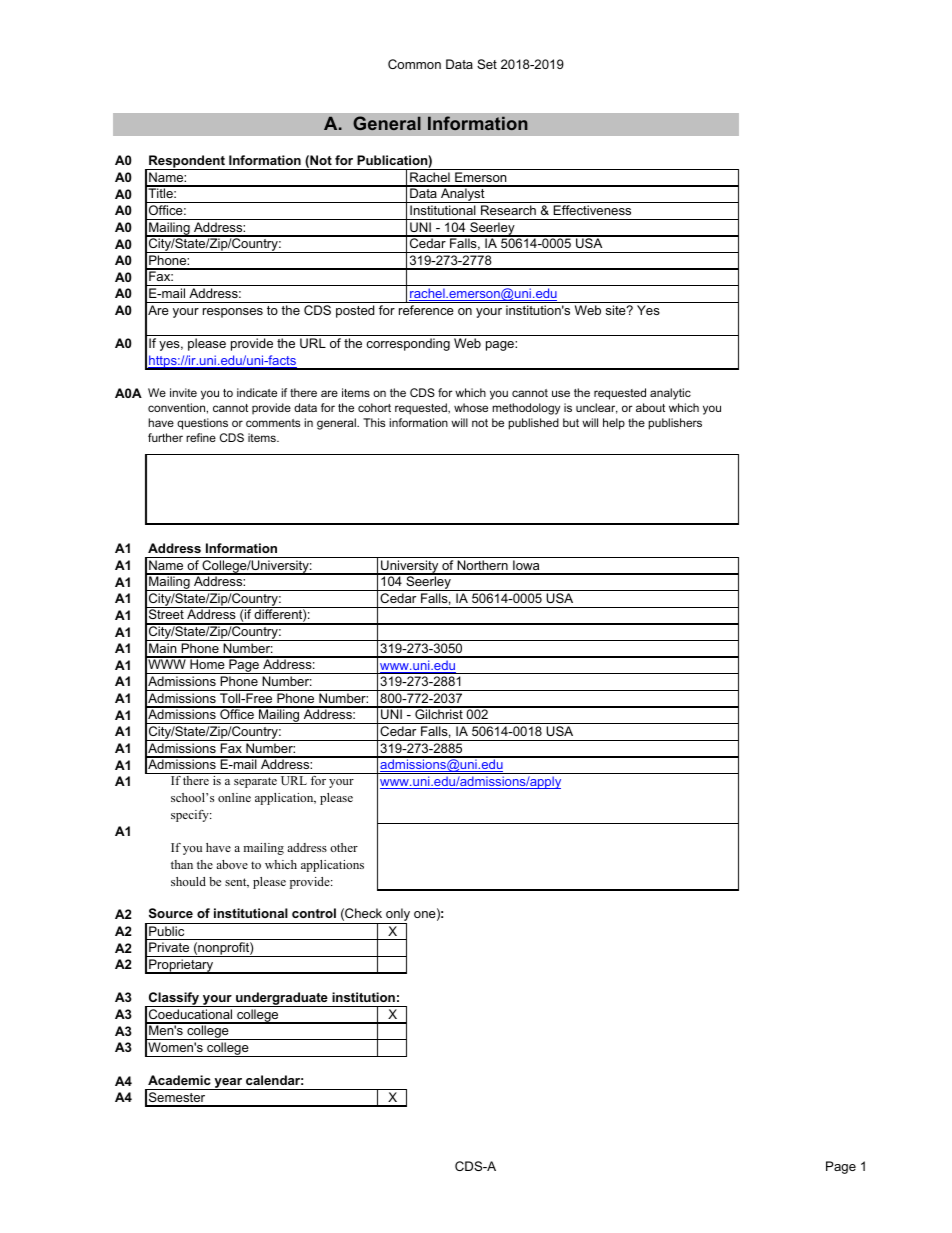  What do you see at coordinates (397, 916) in the screenshot?
I see `only` at bounding box center [397, 916].
